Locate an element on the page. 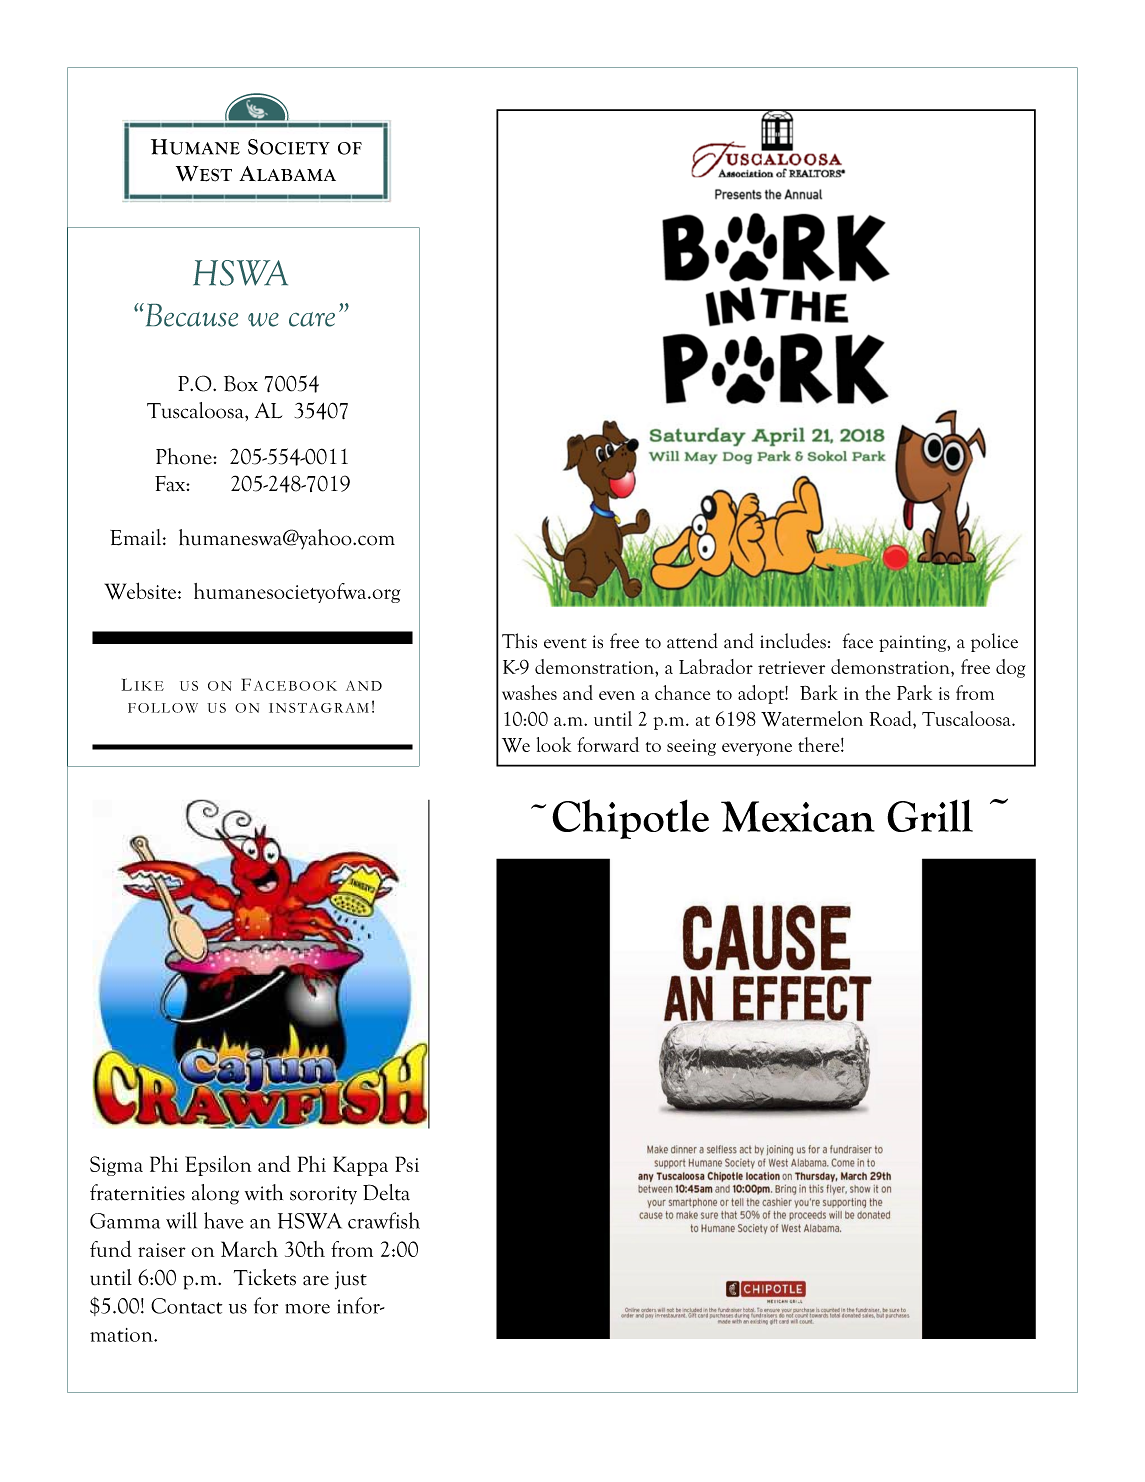 The width and height of the document is (1145, 1482). look is located at coordinates (554, 744).
